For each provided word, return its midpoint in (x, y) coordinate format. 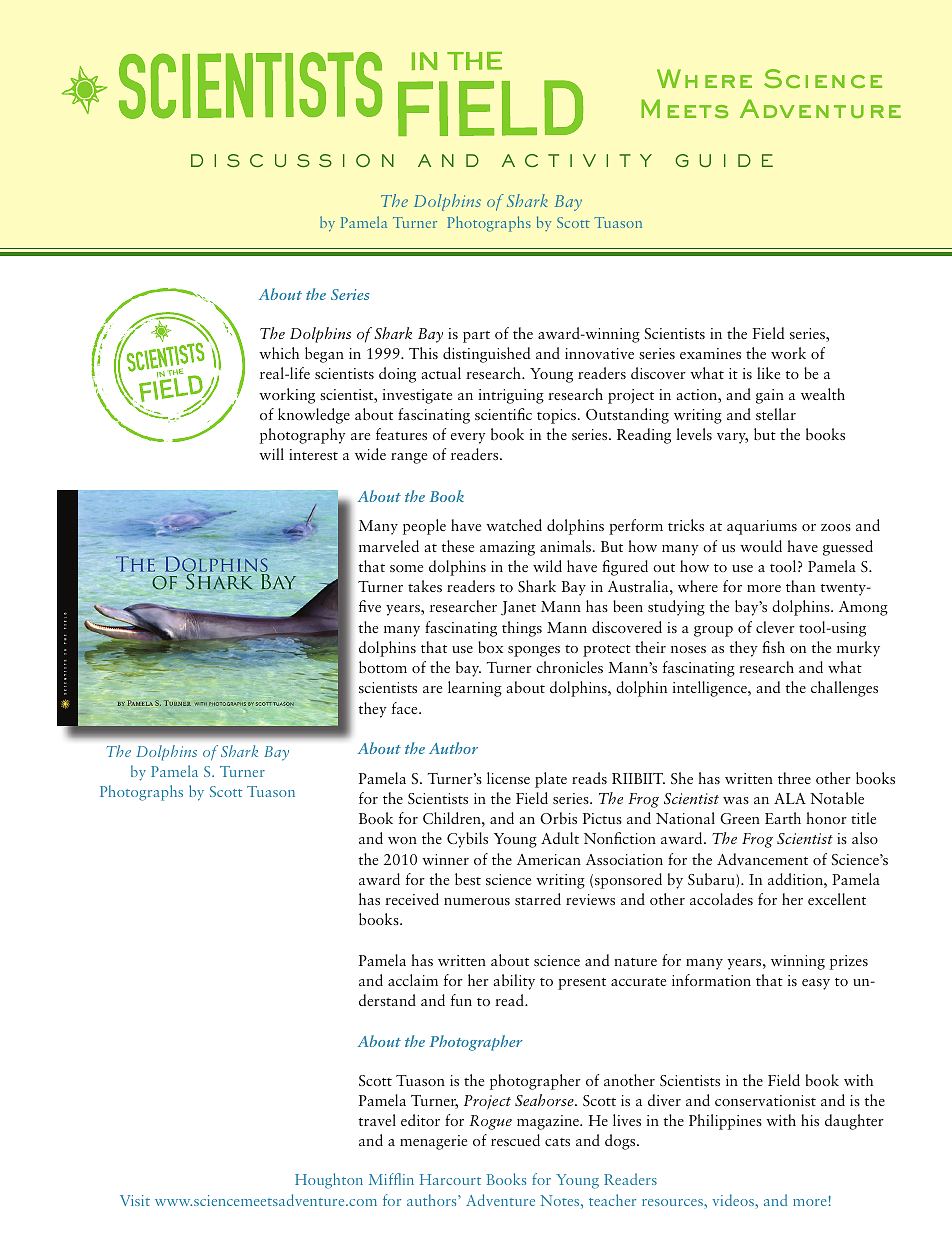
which (279, 353)
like (768, 373)
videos (734, 1200)
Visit (135, 1200)
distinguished (486, 355)
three (794, 778)
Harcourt (450, 1179)
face (406, 708)
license (508, 778)
